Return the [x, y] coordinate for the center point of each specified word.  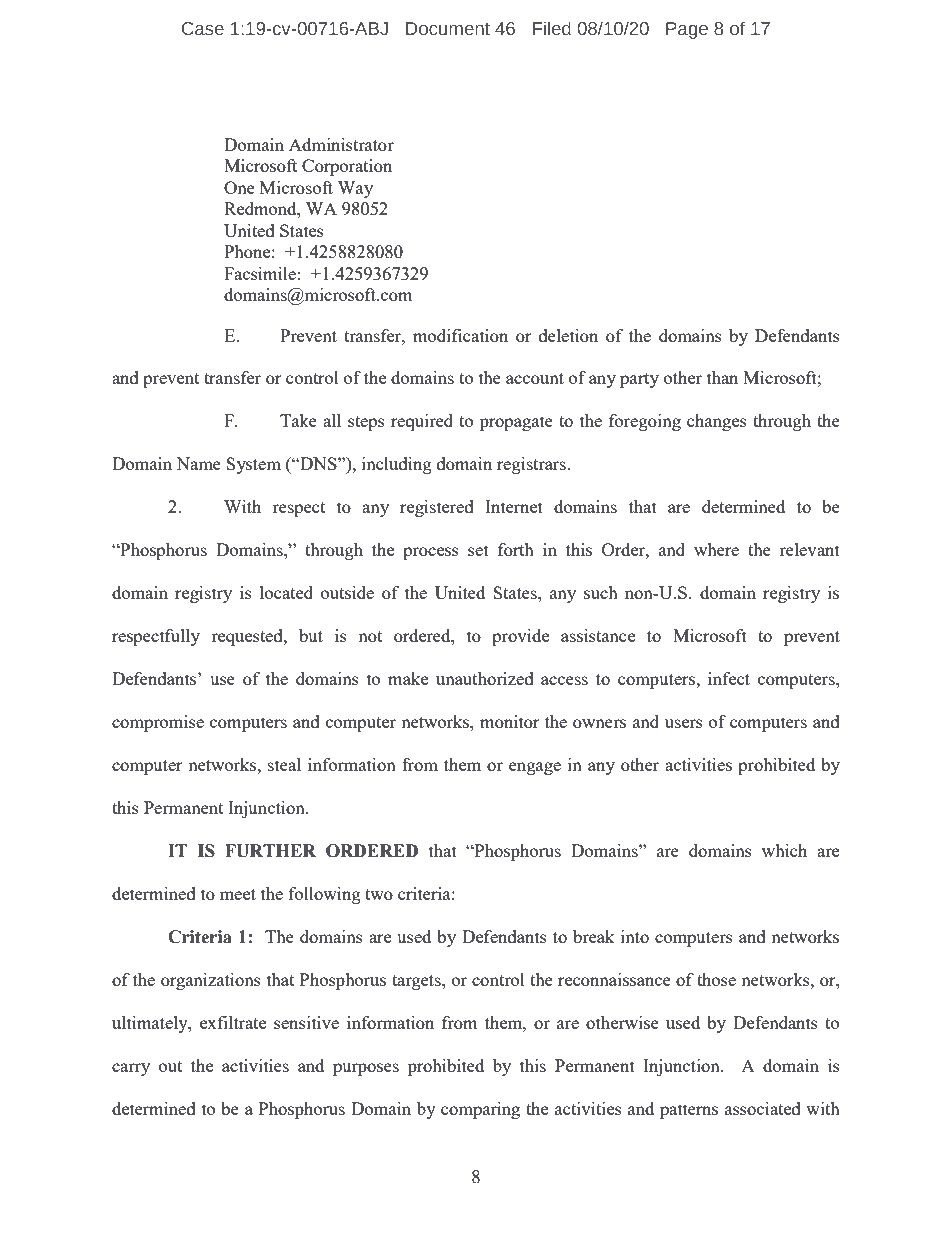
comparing [480, 1110]
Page [687, 30]
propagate [516, 423]
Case [203, 29]
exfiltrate [233, 1022]
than [722, 377]
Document [448, 29]
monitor [510, 721]
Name [198, 463]
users [684, 723]
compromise [158, 723]
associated [763, 1108]
